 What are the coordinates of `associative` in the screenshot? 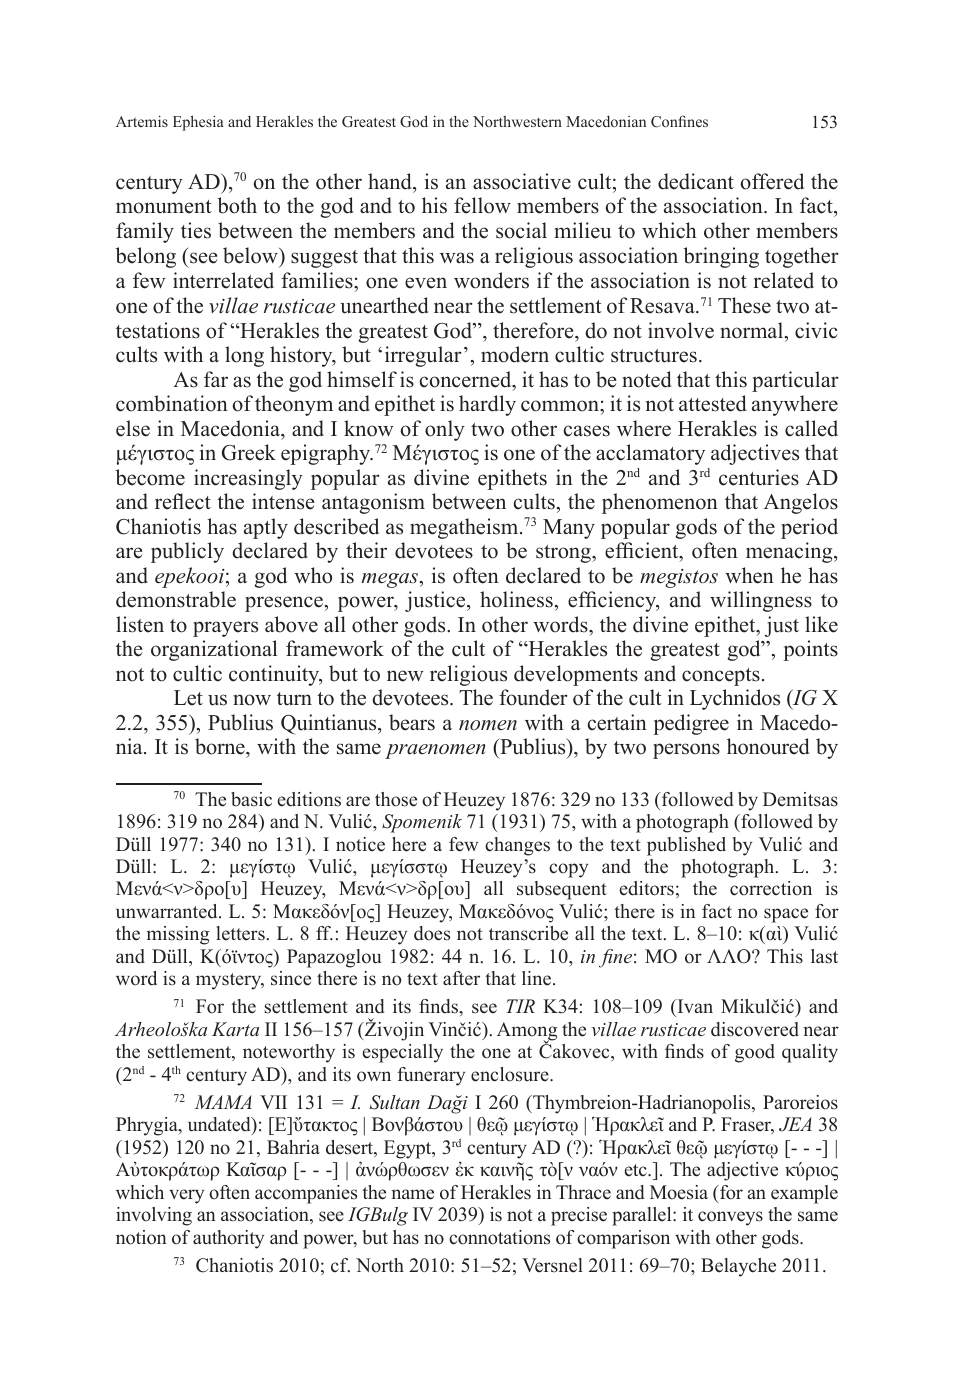 It's located at (522, 181).
